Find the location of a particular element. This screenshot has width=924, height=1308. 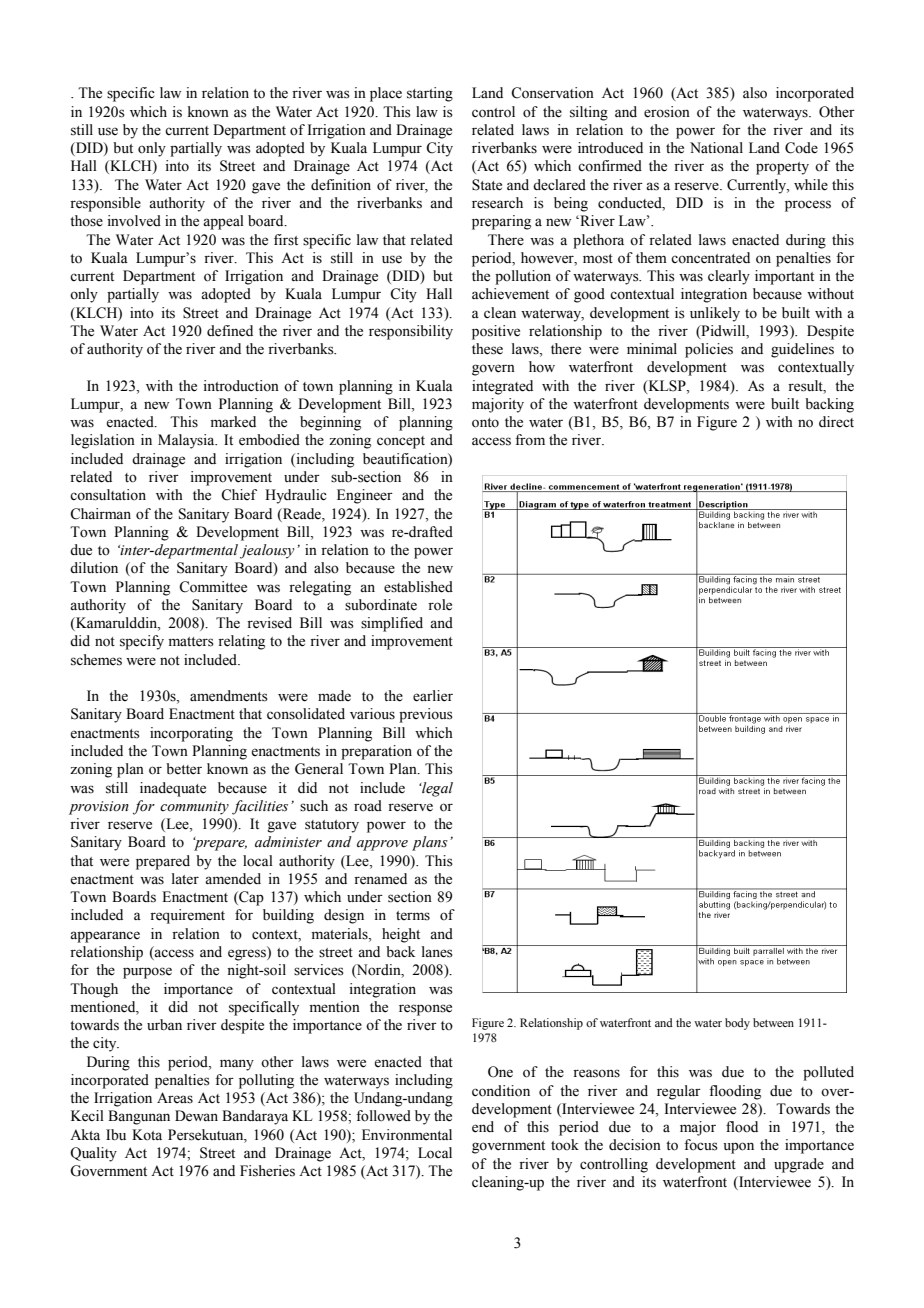

starting is located at coordinates (430, 94).
